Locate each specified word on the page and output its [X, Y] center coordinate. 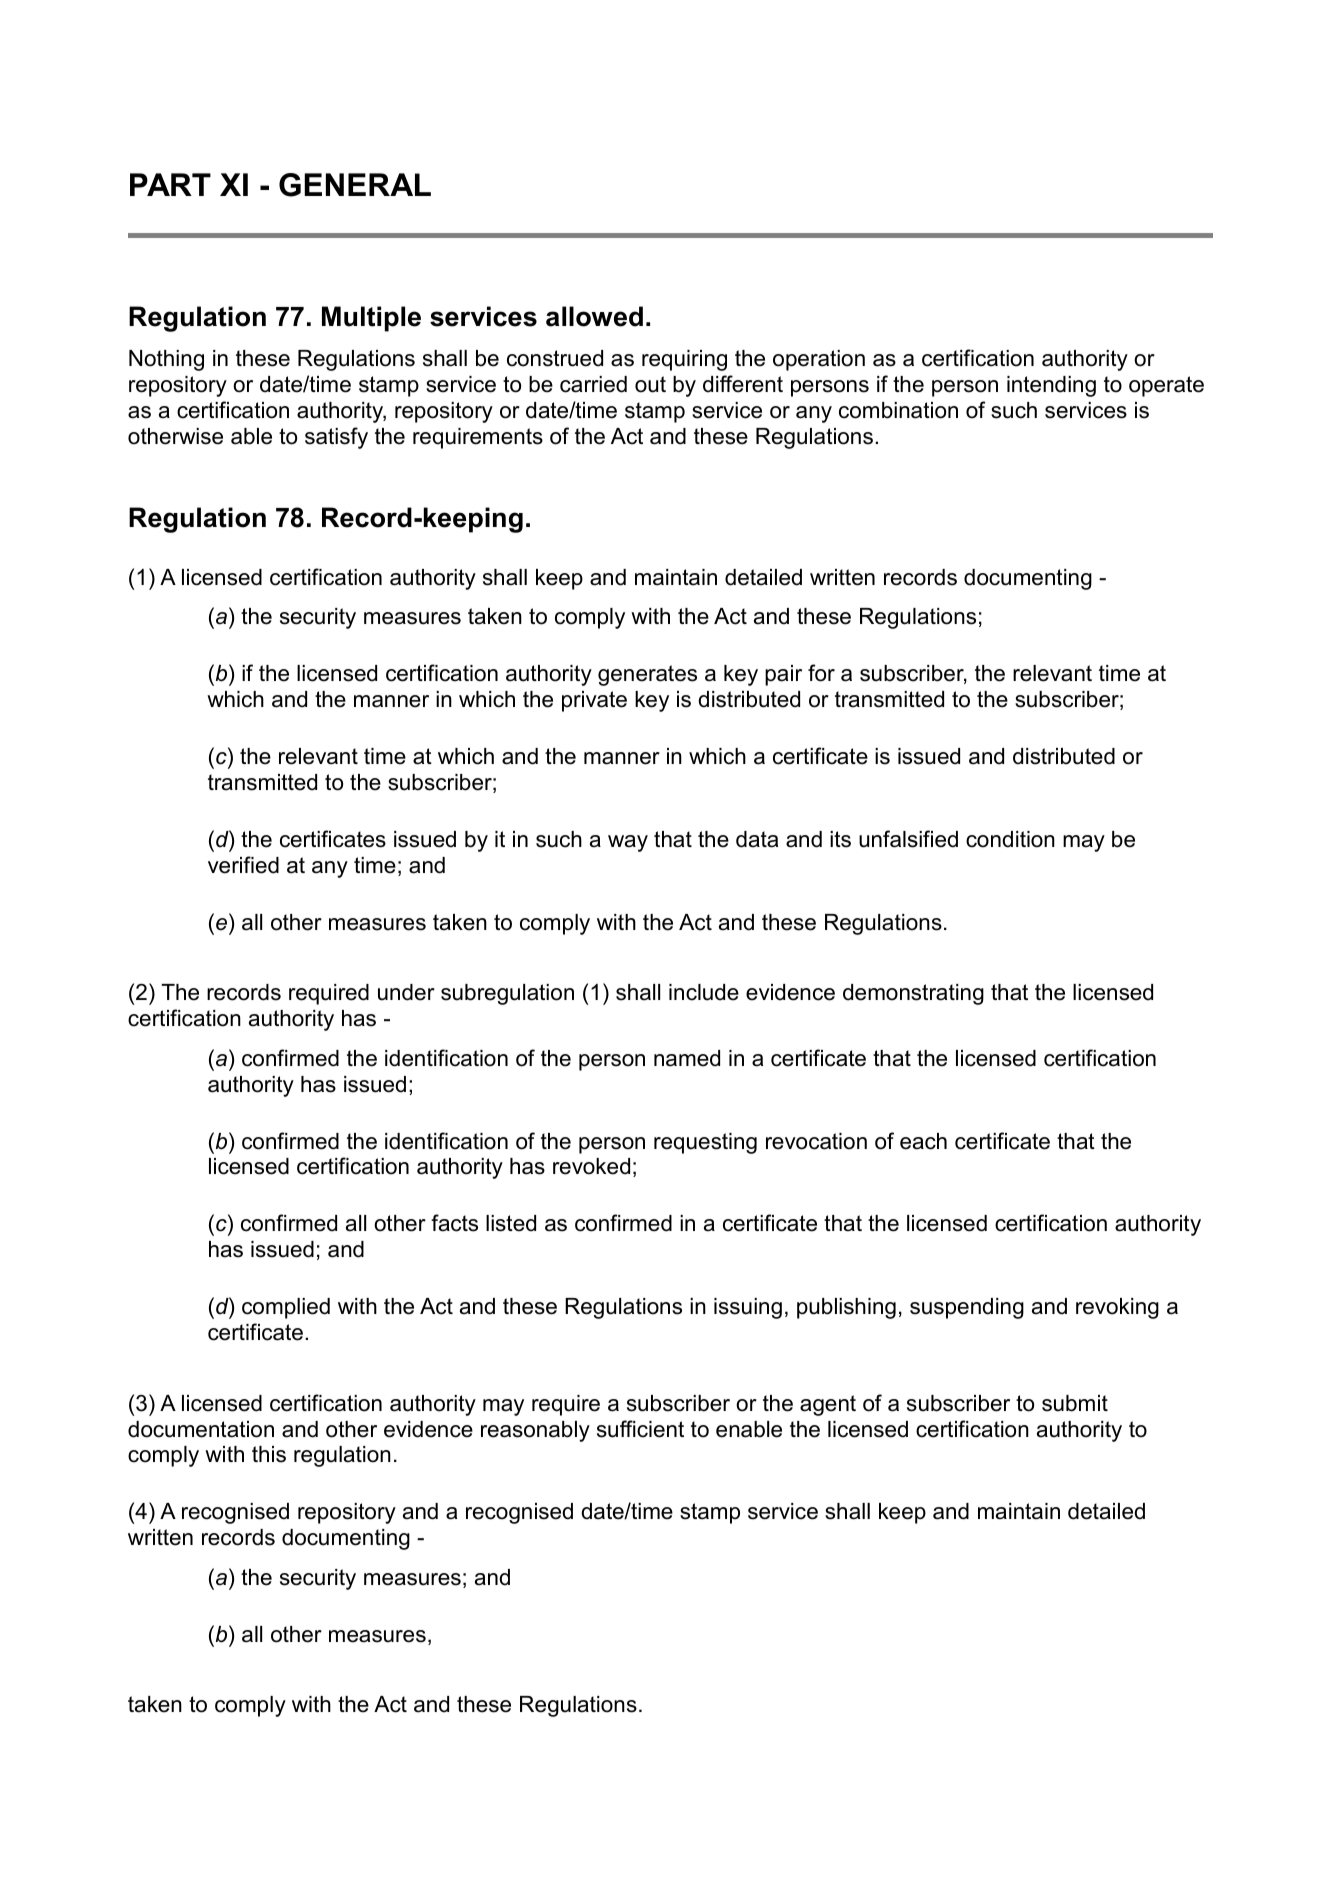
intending [1051, 386]
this [269, 1454]
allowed [594, 316]
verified [243, 865]
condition [1010, 839]
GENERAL [355, 185]
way [628, 843]
